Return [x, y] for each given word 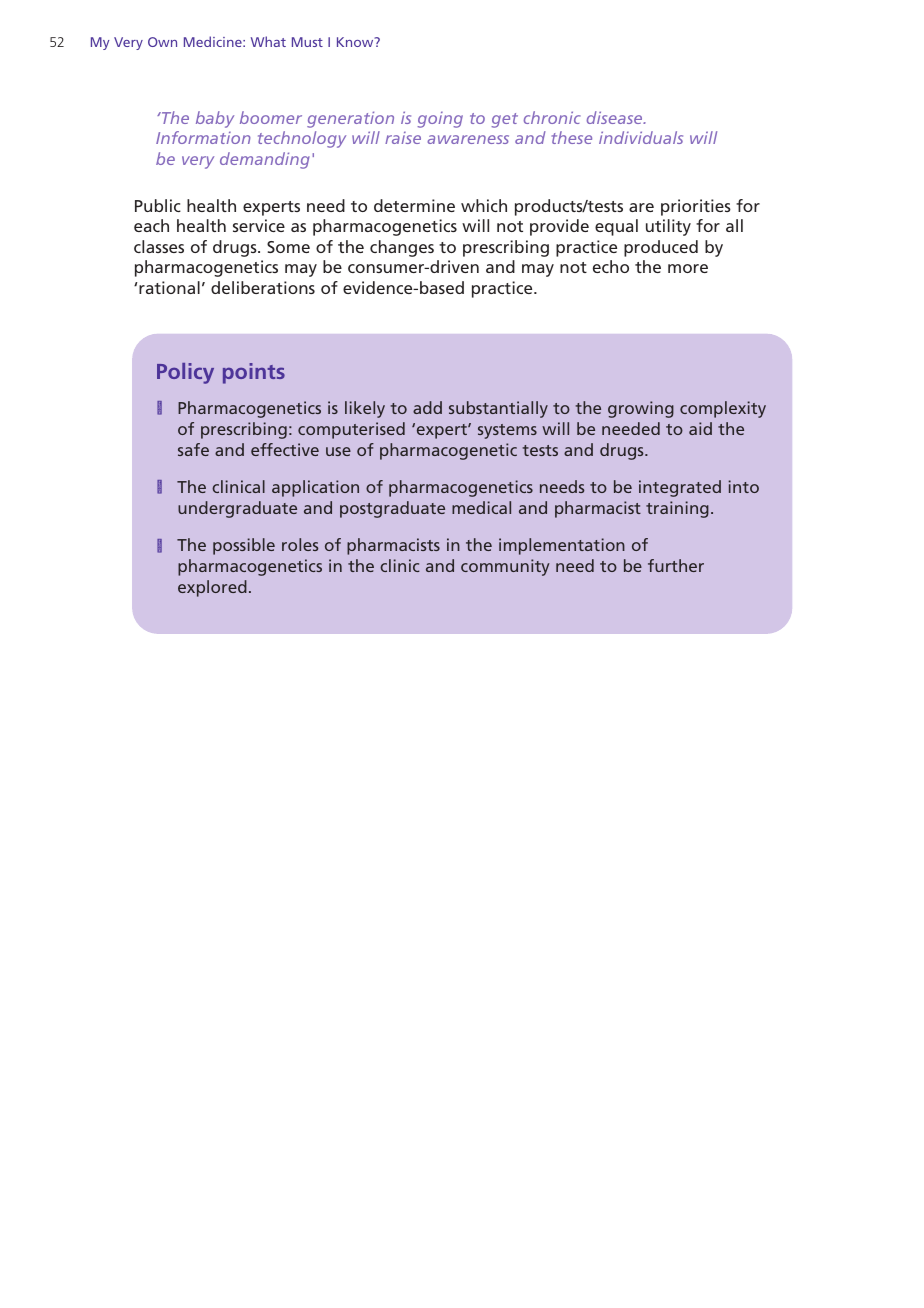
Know [356, 42]
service [259, 225]
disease [616, 117]
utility [668, 227]
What [268, 41]
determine [414, 205]
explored [212, 588]
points [254, 373]
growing [641, 409]
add [427, 407]
